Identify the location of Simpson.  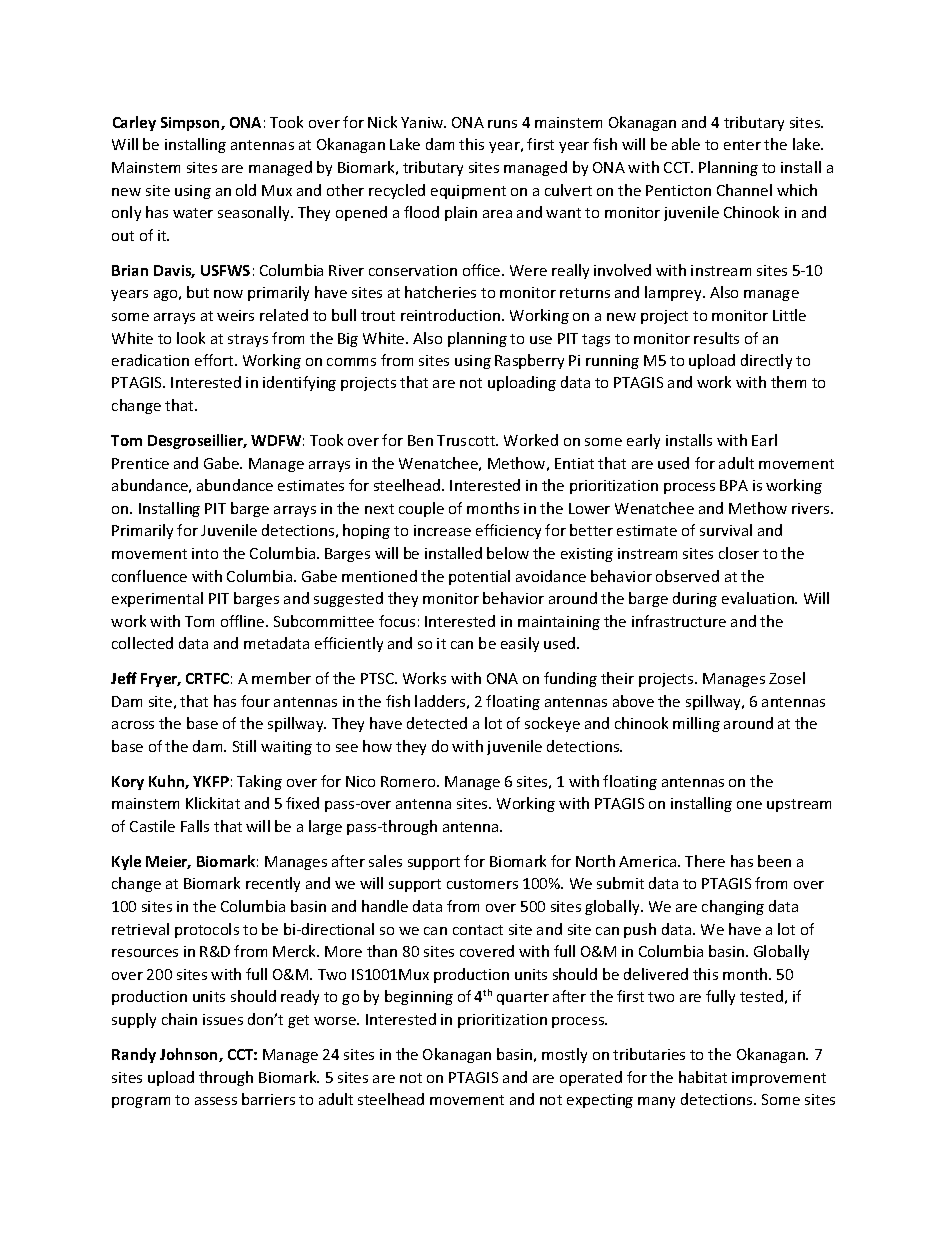
(191, 124).
